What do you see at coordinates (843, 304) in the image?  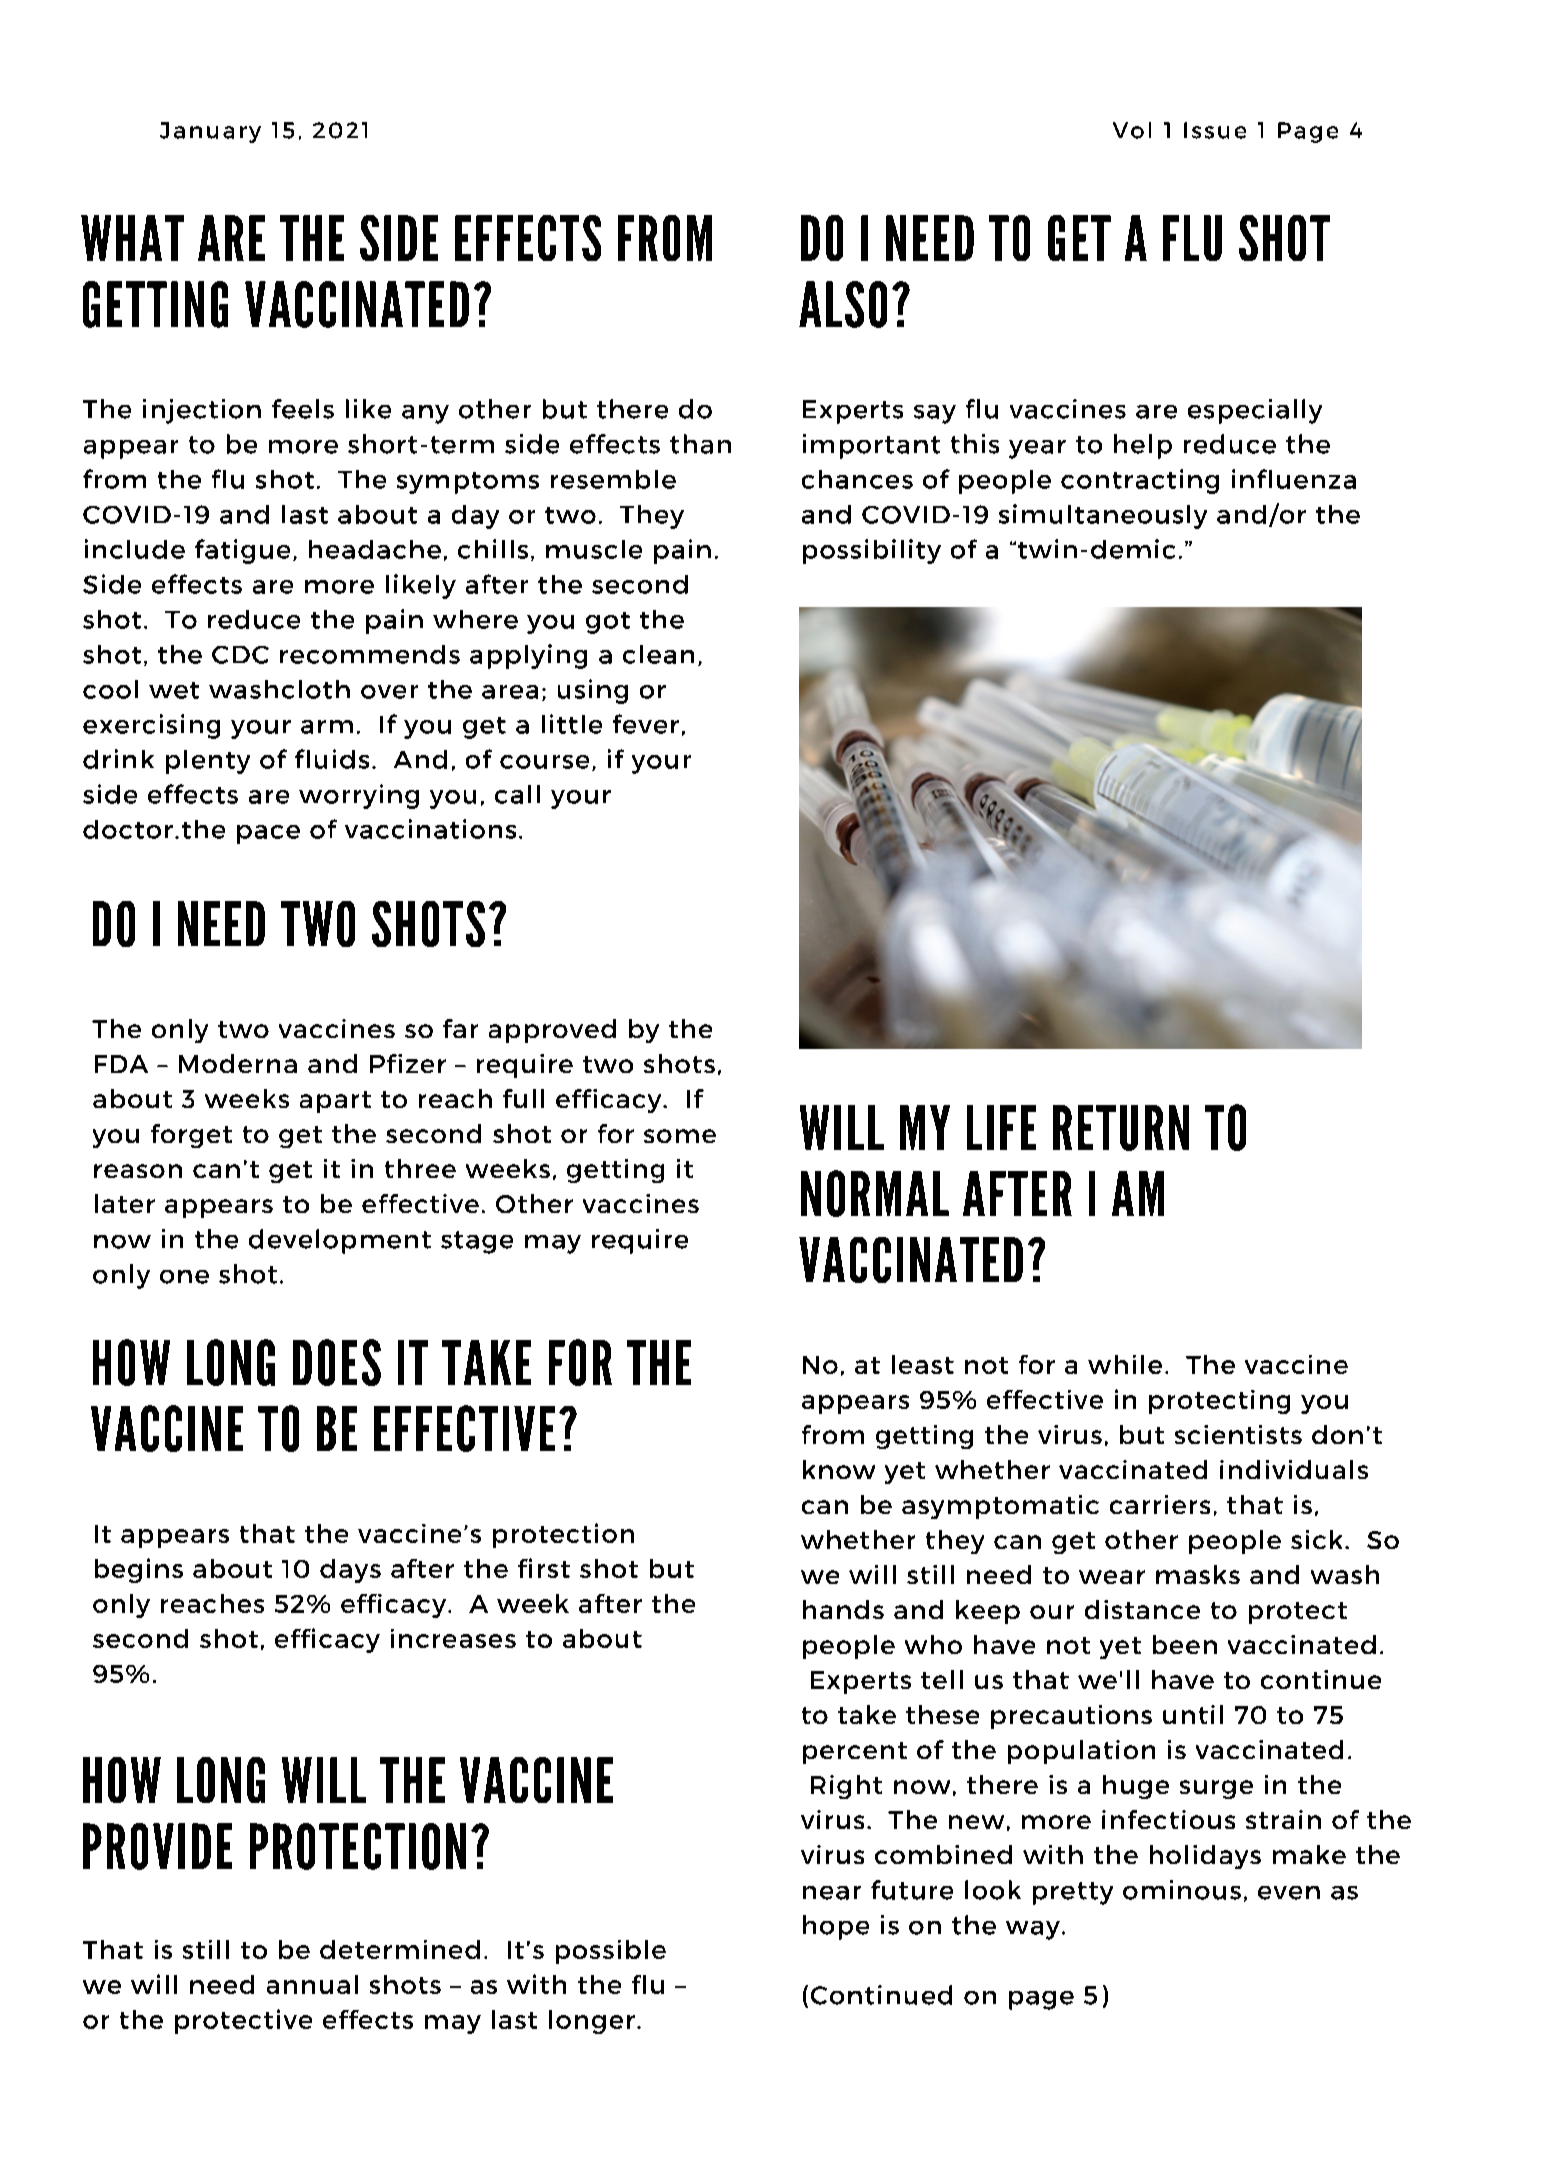 I see `ALSO` at bounding box center [843, 304].
